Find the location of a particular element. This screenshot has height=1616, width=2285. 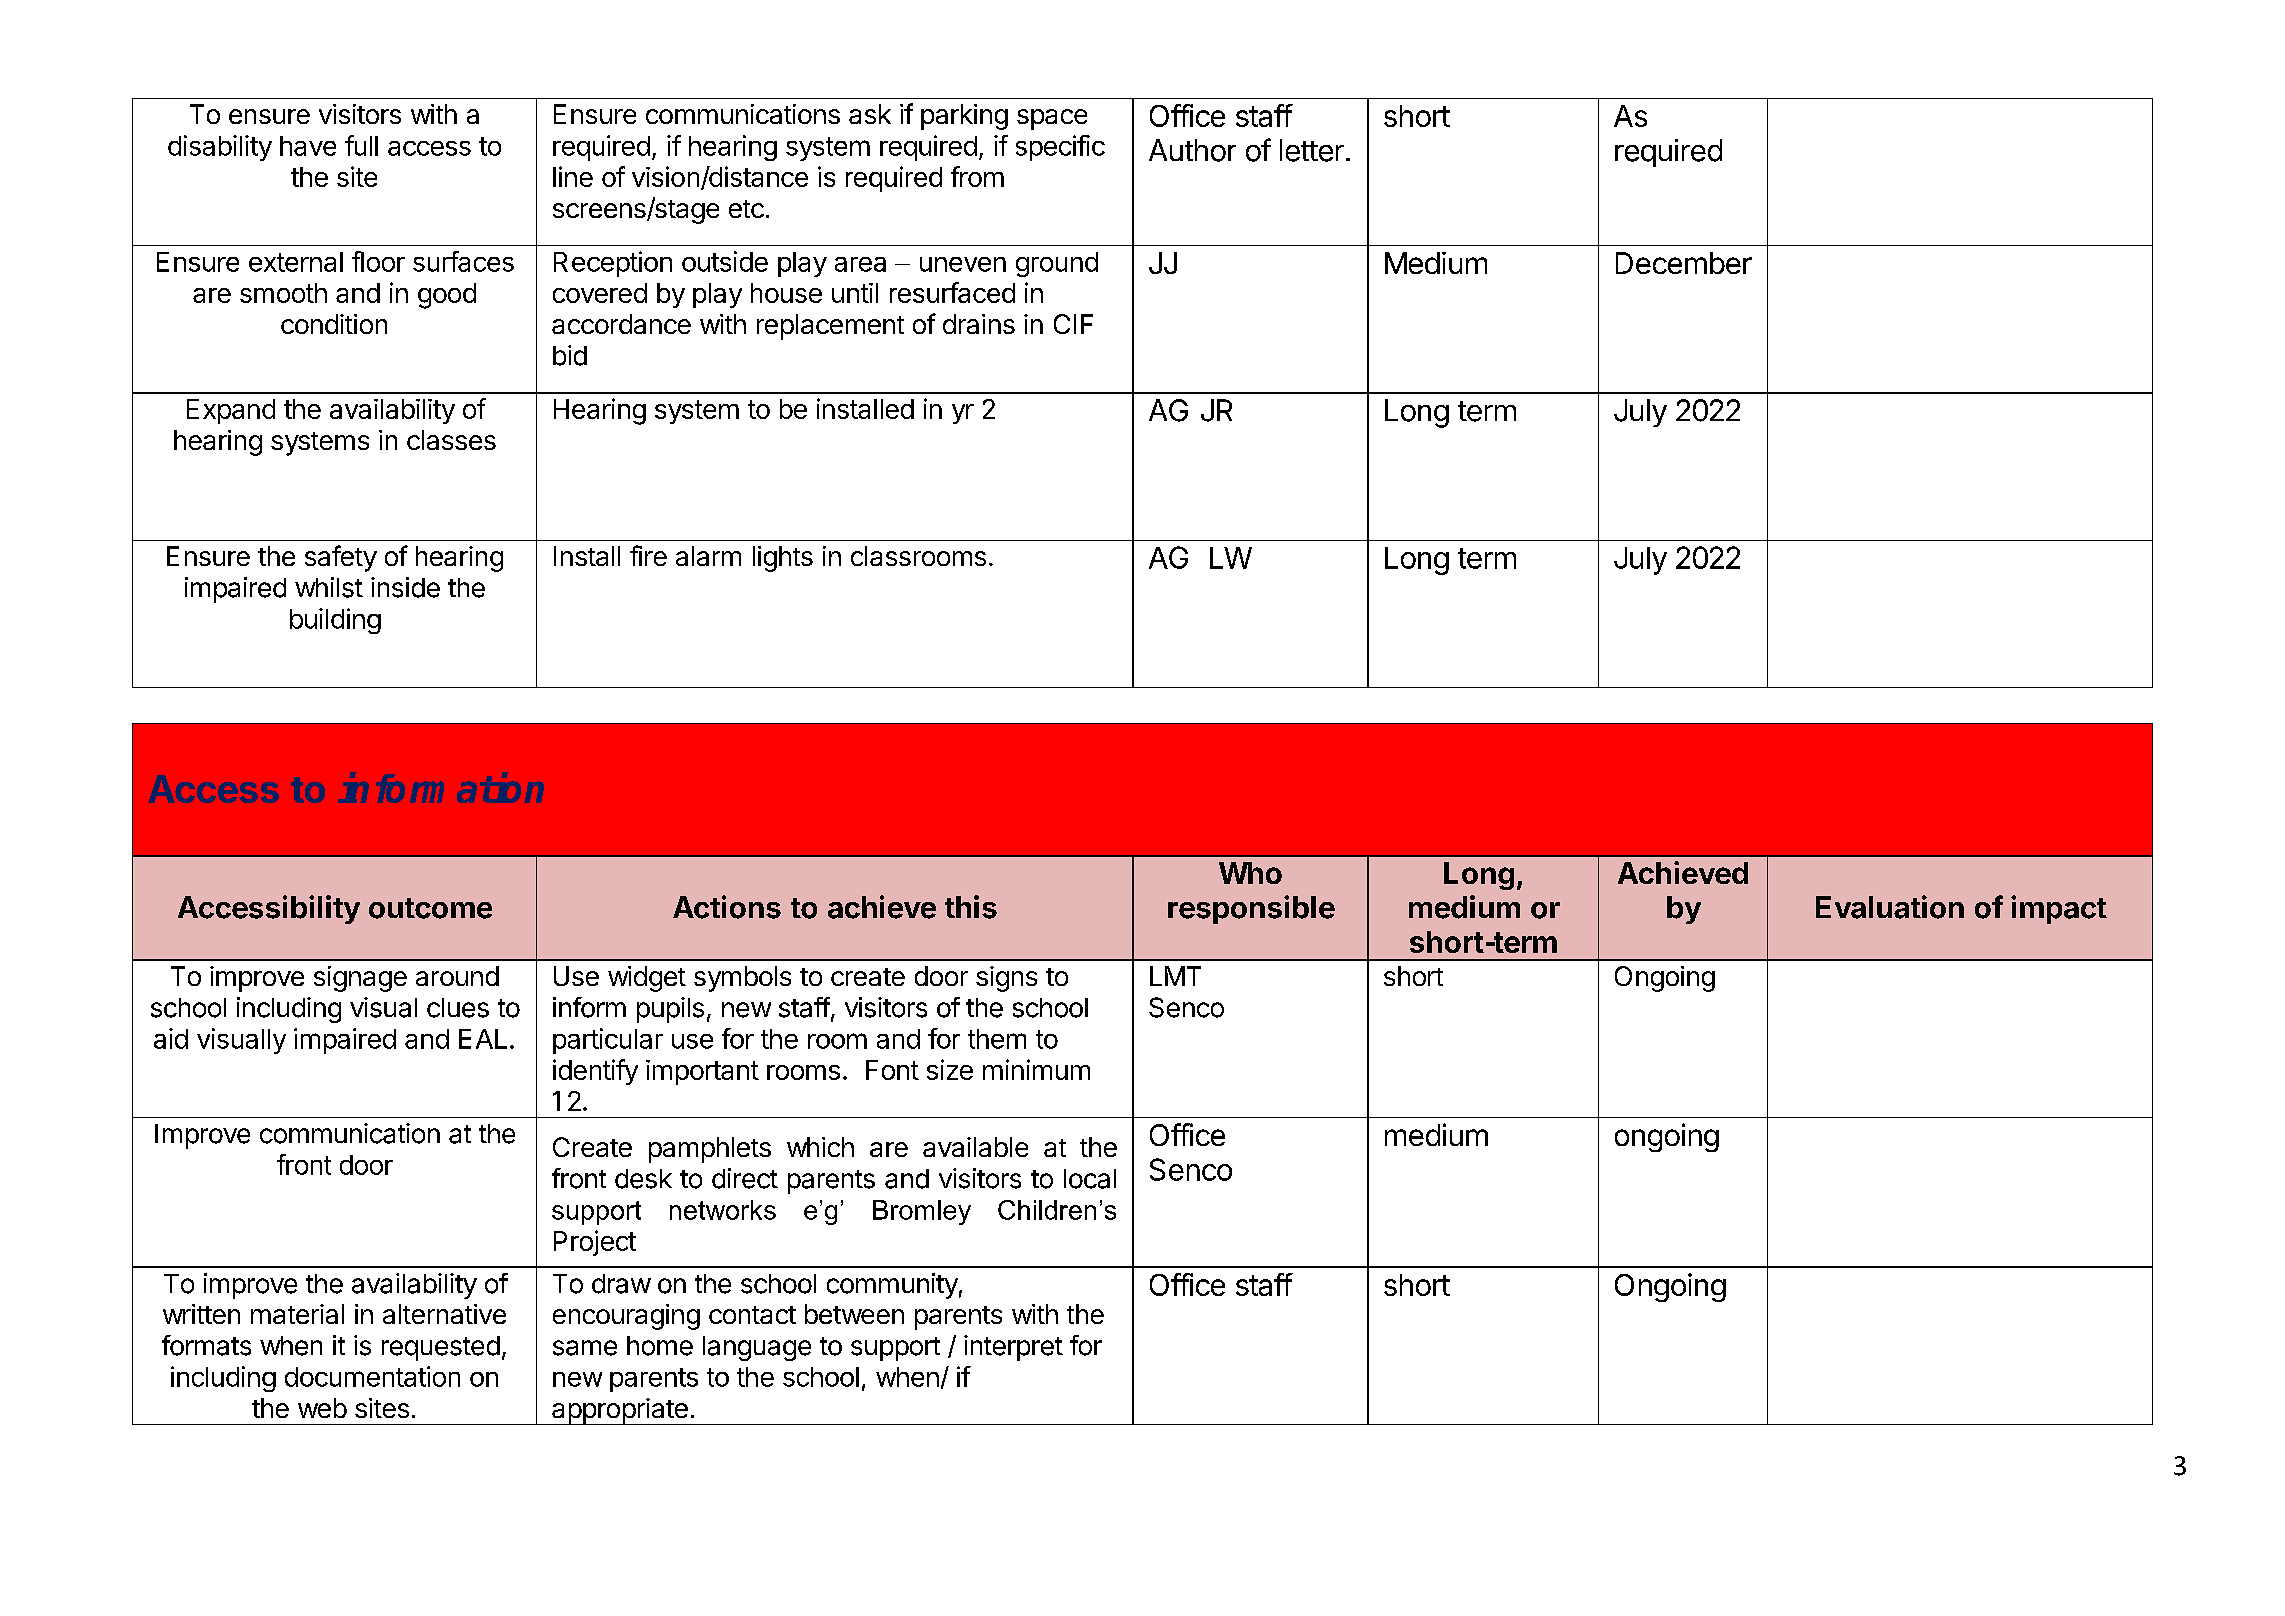

building is located at coordinates (335, 621).
